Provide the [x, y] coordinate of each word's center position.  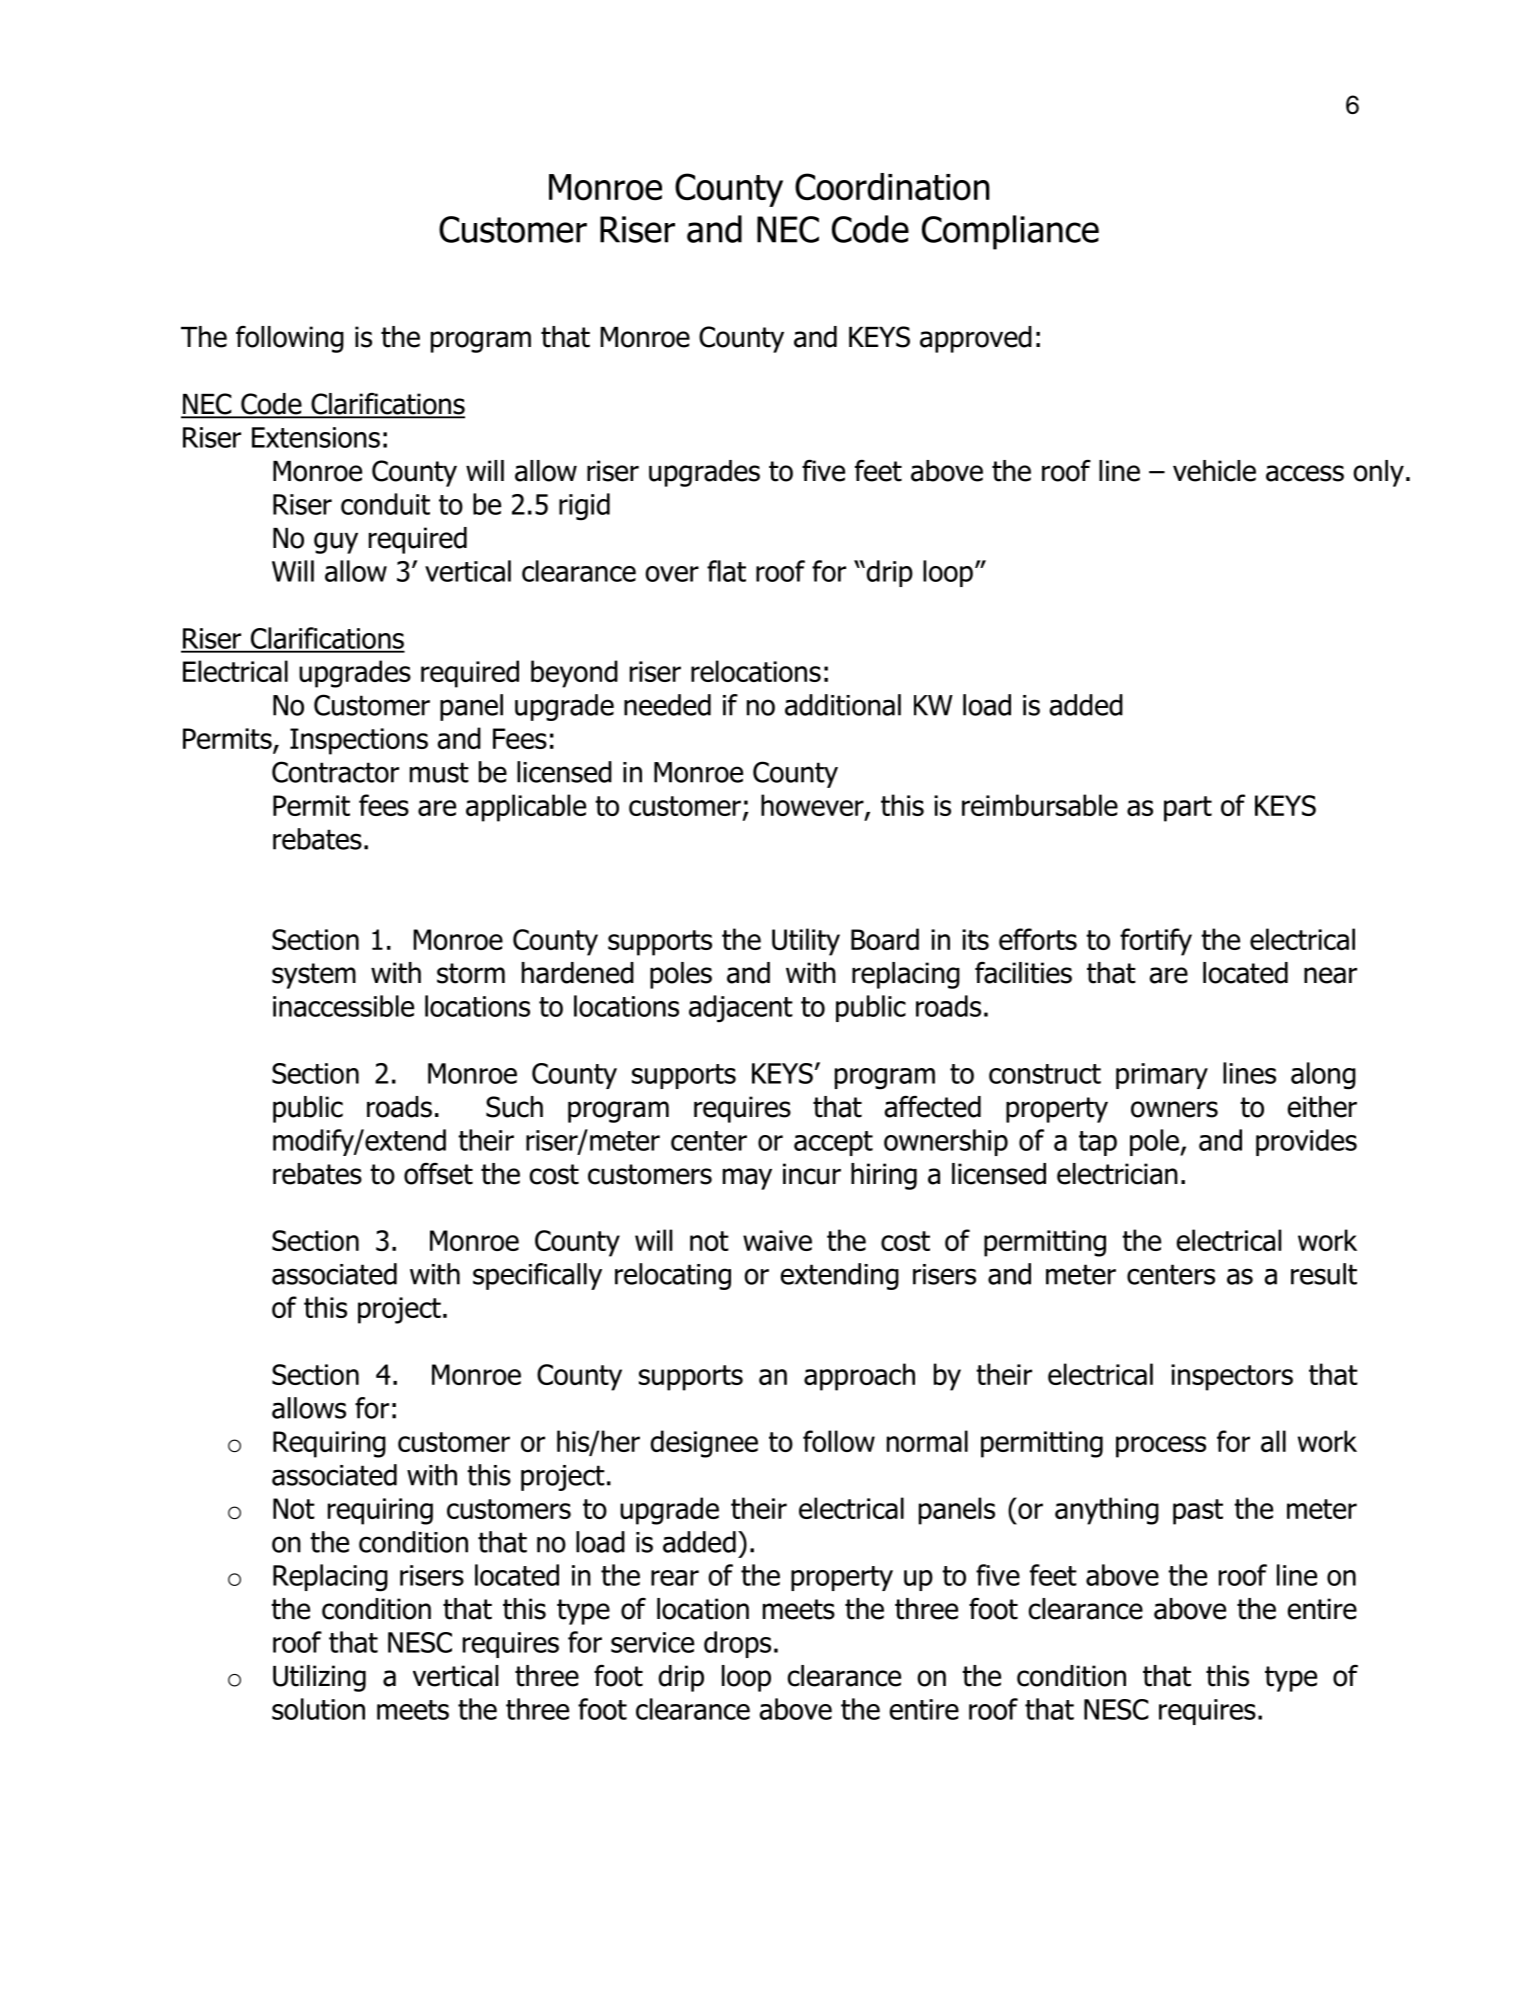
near [1330, 975]
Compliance [1010, 232]
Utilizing [319, 1678]
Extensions [316, 437]
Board [885, 939]
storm [471, 973]
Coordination [892, 187]
